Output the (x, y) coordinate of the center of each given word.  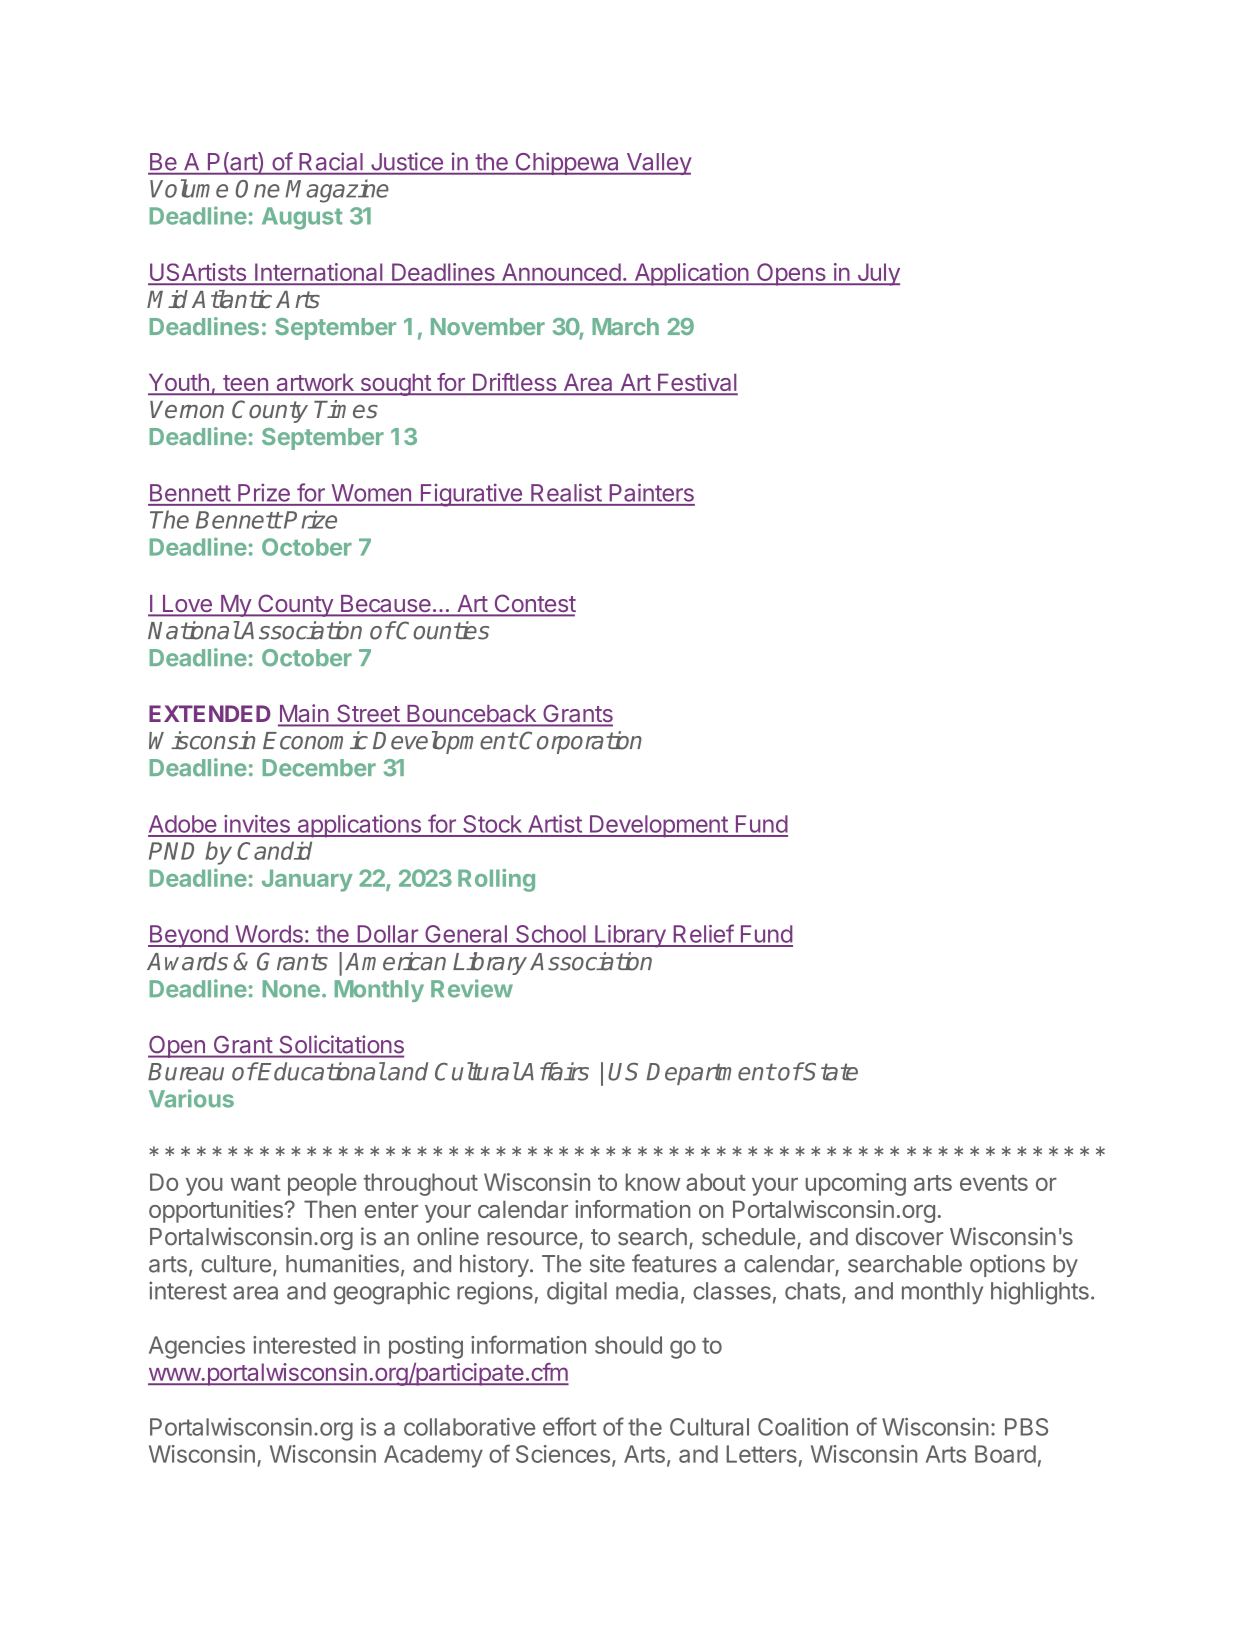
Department (710, 1074)
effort (569, 1426)
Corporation (580, 742)
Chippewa (567, 163)
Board (1005, 1454)
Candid (274, 850)
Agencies (197, 1347)
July (877, 274)
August (302, 218)
